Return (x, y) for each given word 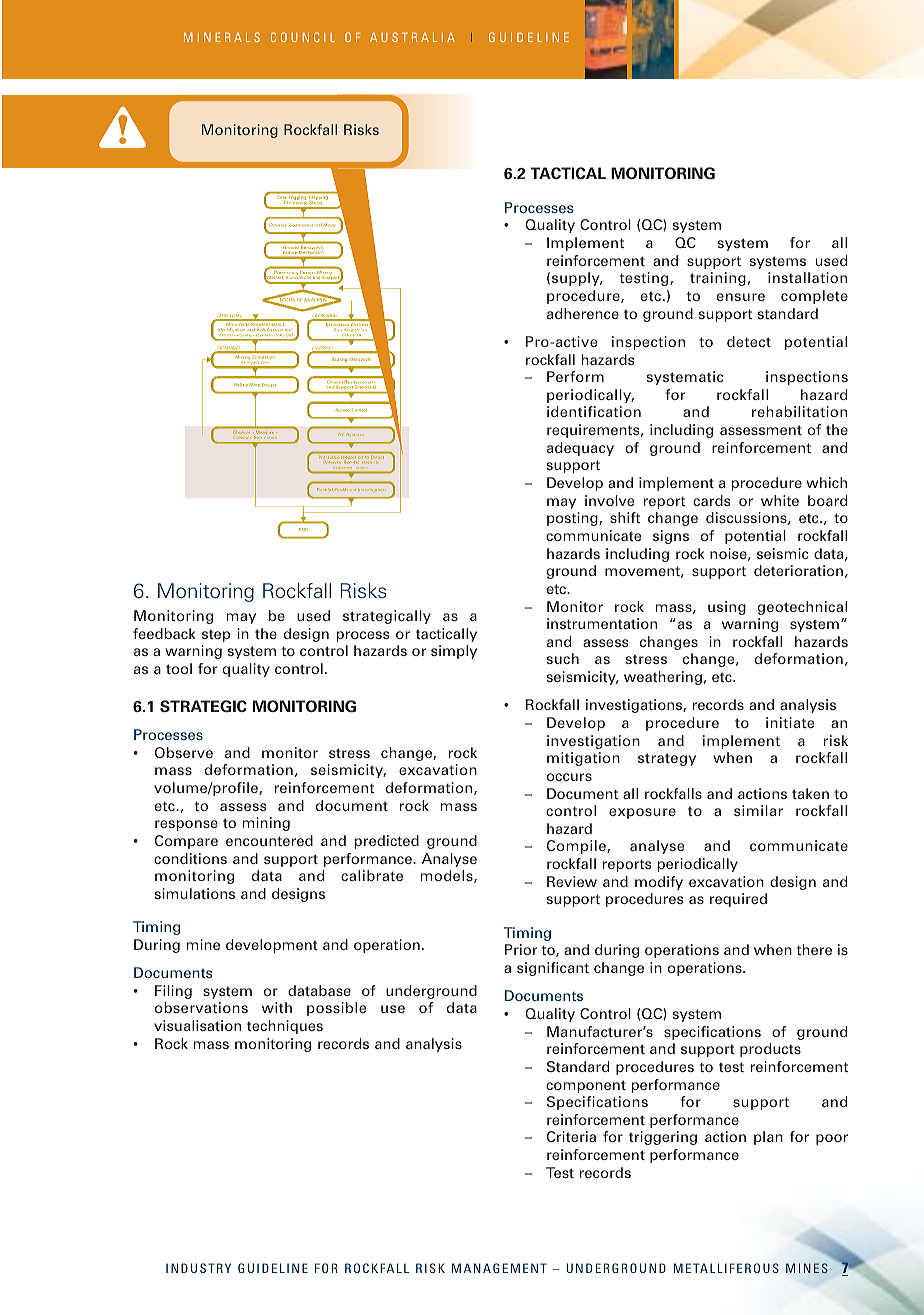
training (718, 279)
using (727, 608)
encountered (269, 840)
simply (454, 652)
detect (749, 341)
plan (768, 1138)
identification (594, 411)
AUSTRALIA (412, 37)
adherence (583, 313)
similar (758, 810)
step (216, 635)
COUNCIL (303, 37)
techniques (285, 1027)
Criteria (571, 1136)
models (448, 876)
